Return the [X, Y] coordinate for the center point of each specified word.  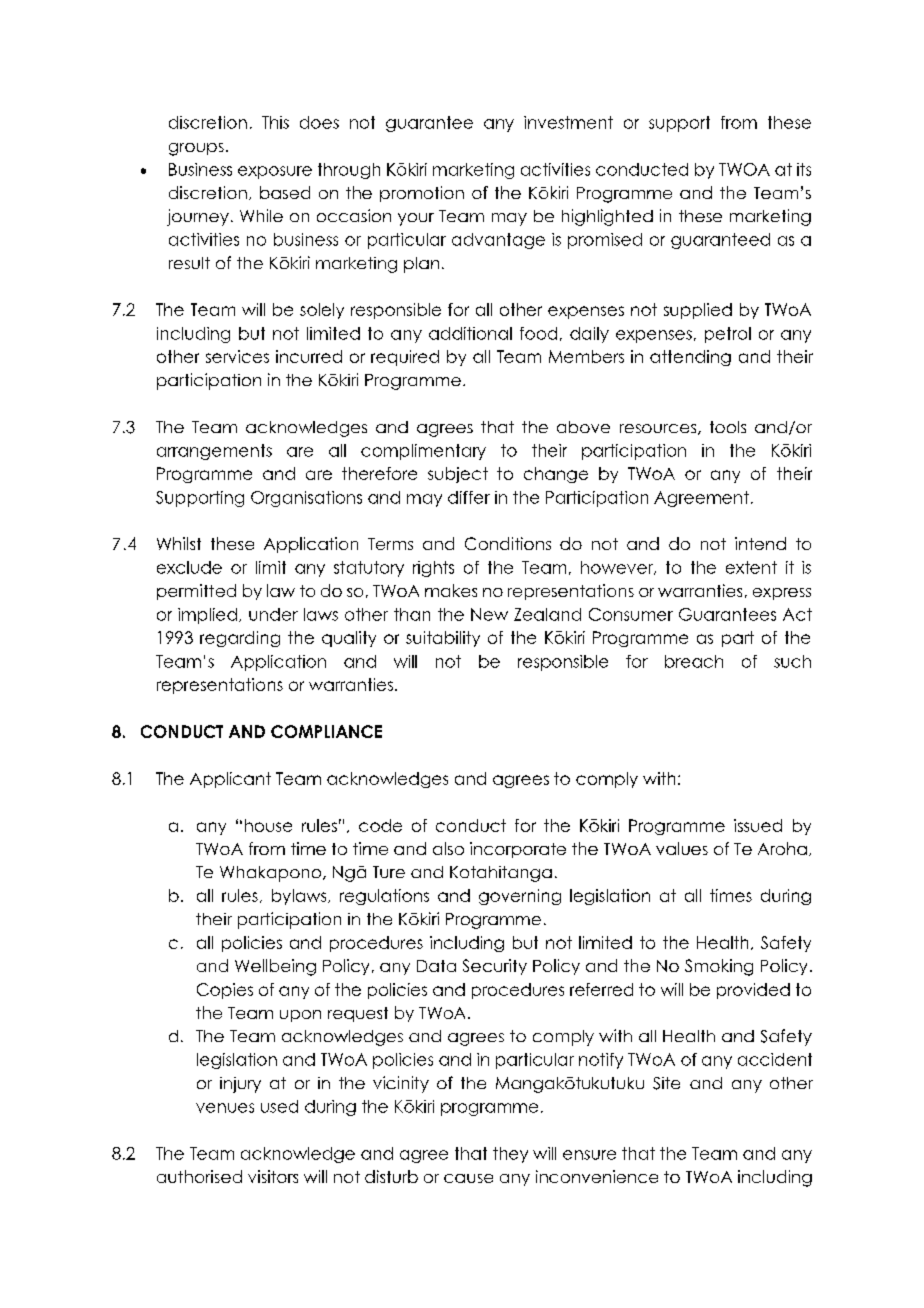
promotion [422, 194]
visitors [273, 1176]
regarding [240, 639]
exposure [275, 172]
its [804, 169]
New [489, 614]
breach [694, 661]
